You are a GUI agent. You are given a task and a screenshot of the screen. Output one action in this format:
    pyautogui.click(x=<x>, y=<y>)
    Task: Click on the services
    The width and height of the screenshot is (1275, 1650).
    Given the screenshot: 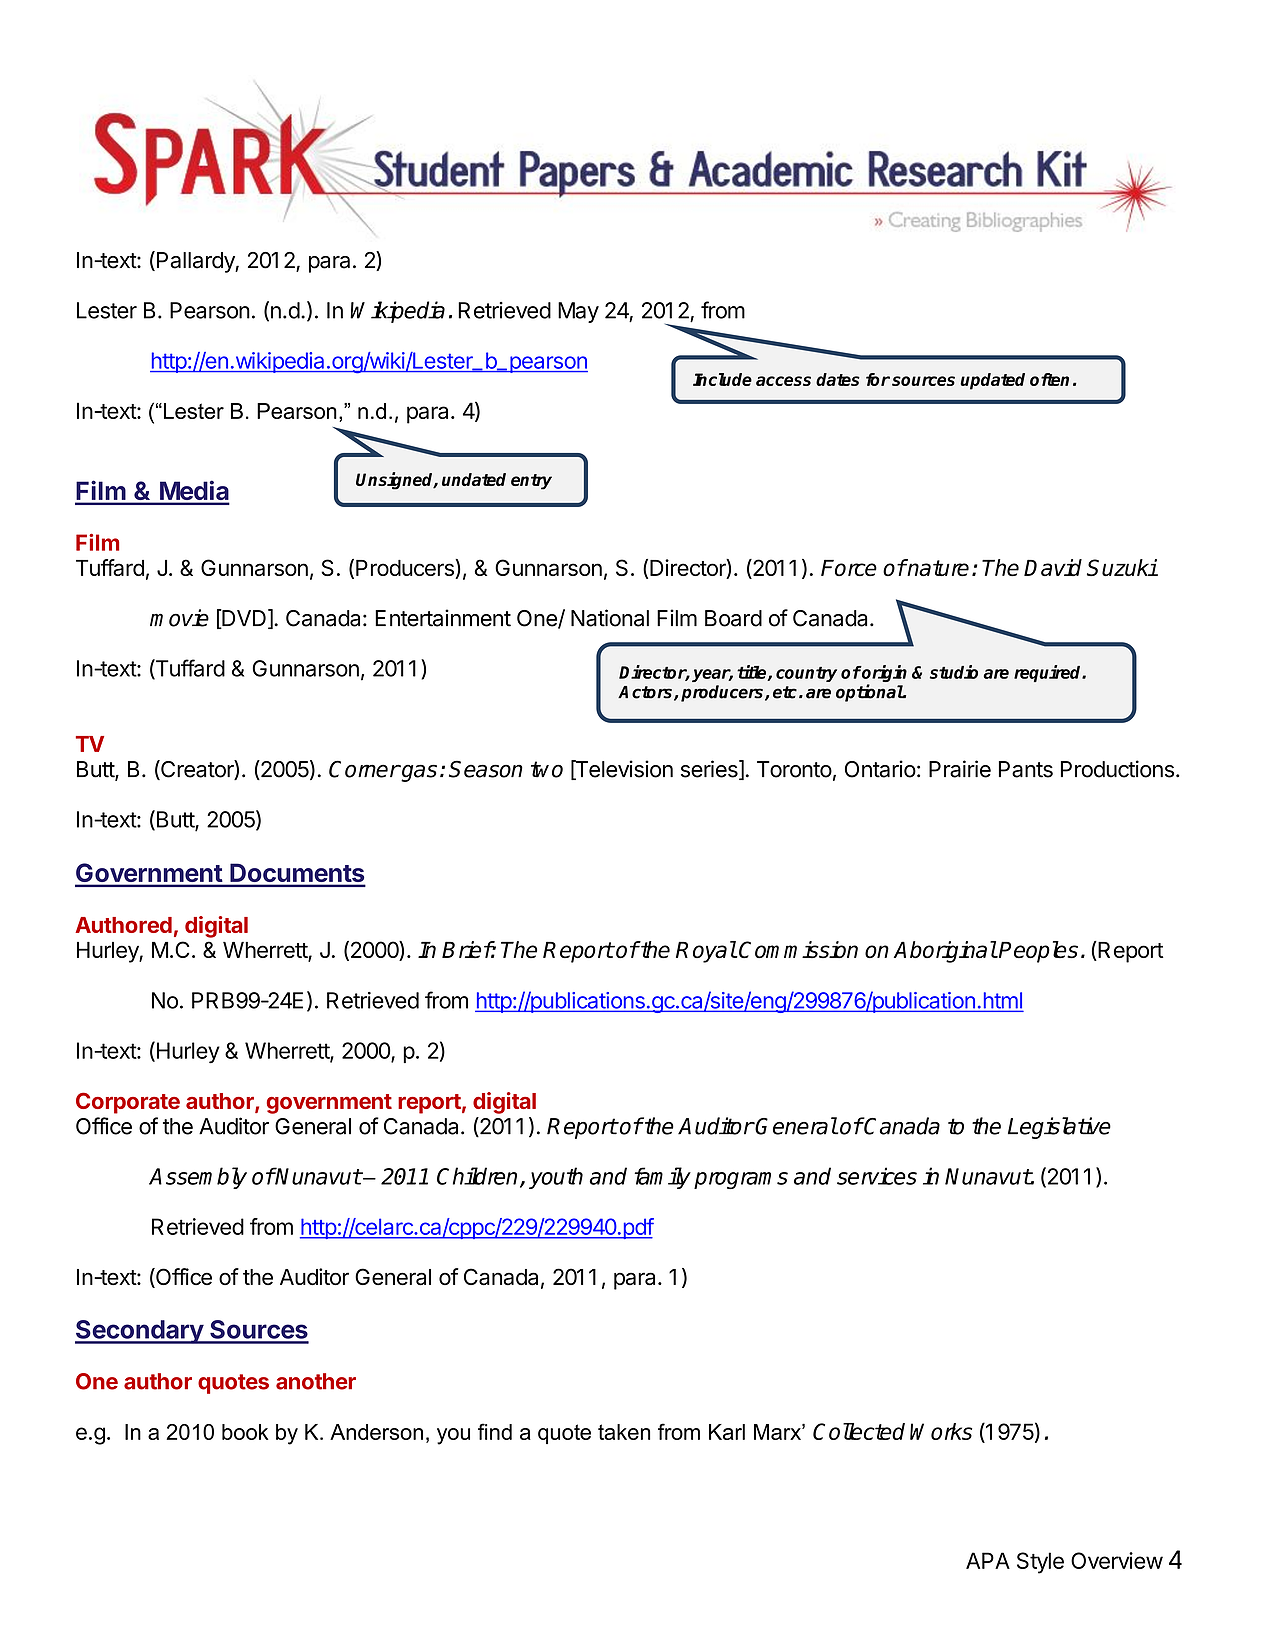 What is the action you would take?
    pyautogui.click(x=877, y=1176)
